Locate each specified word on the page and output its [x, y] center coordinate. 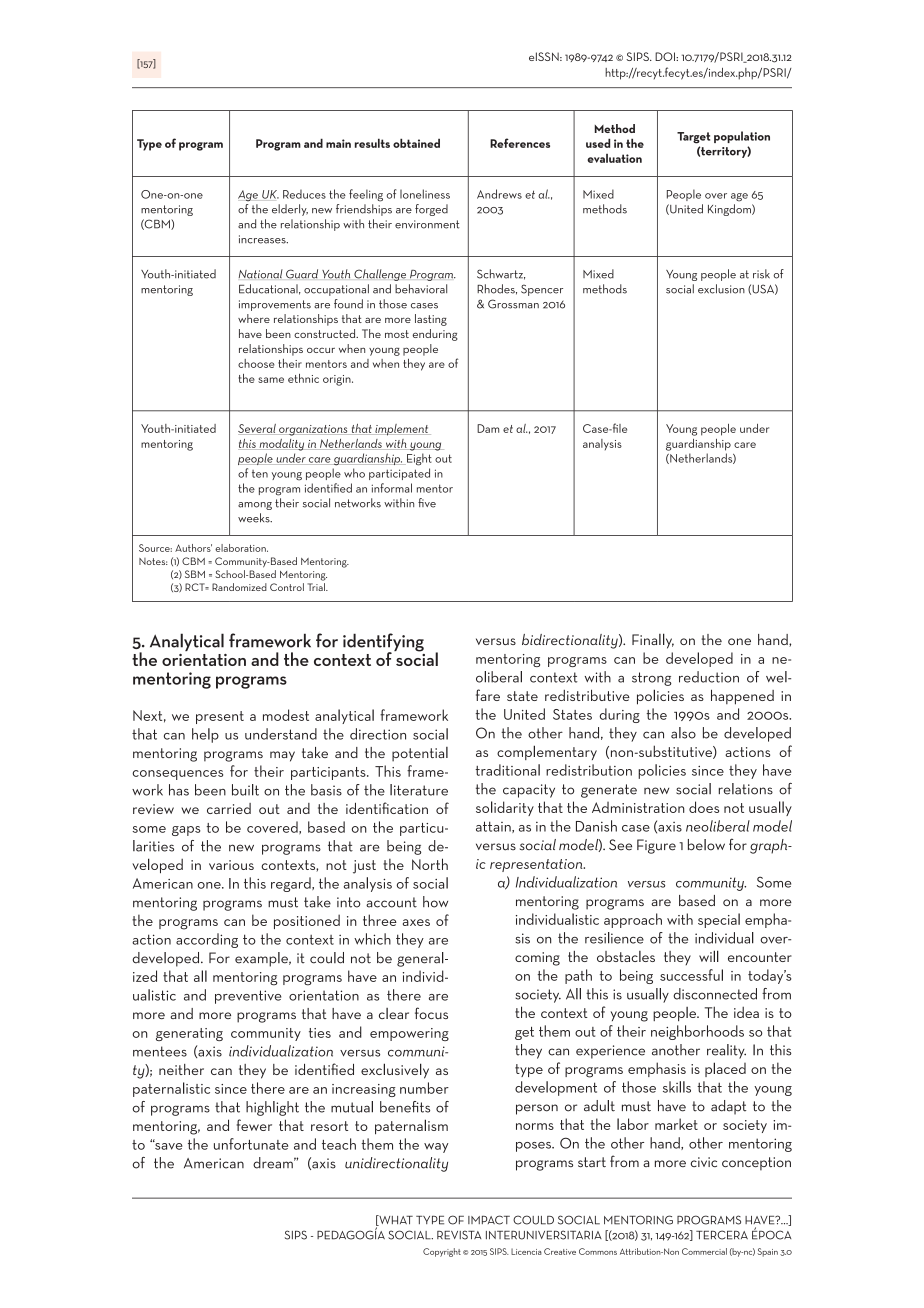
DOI [666, 56]
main [338, 143]
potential [420, 754]
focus [431, 1013]
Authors [193, 548]
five [427, 503]
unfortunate [251, 1144]
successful [691, 975]
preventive [248, 997]
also [683, 733]
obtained [416, 143]
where [254, 318]
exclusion [721, 289]
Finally [653, 641]
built [245, 790]
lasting [431, 320]
